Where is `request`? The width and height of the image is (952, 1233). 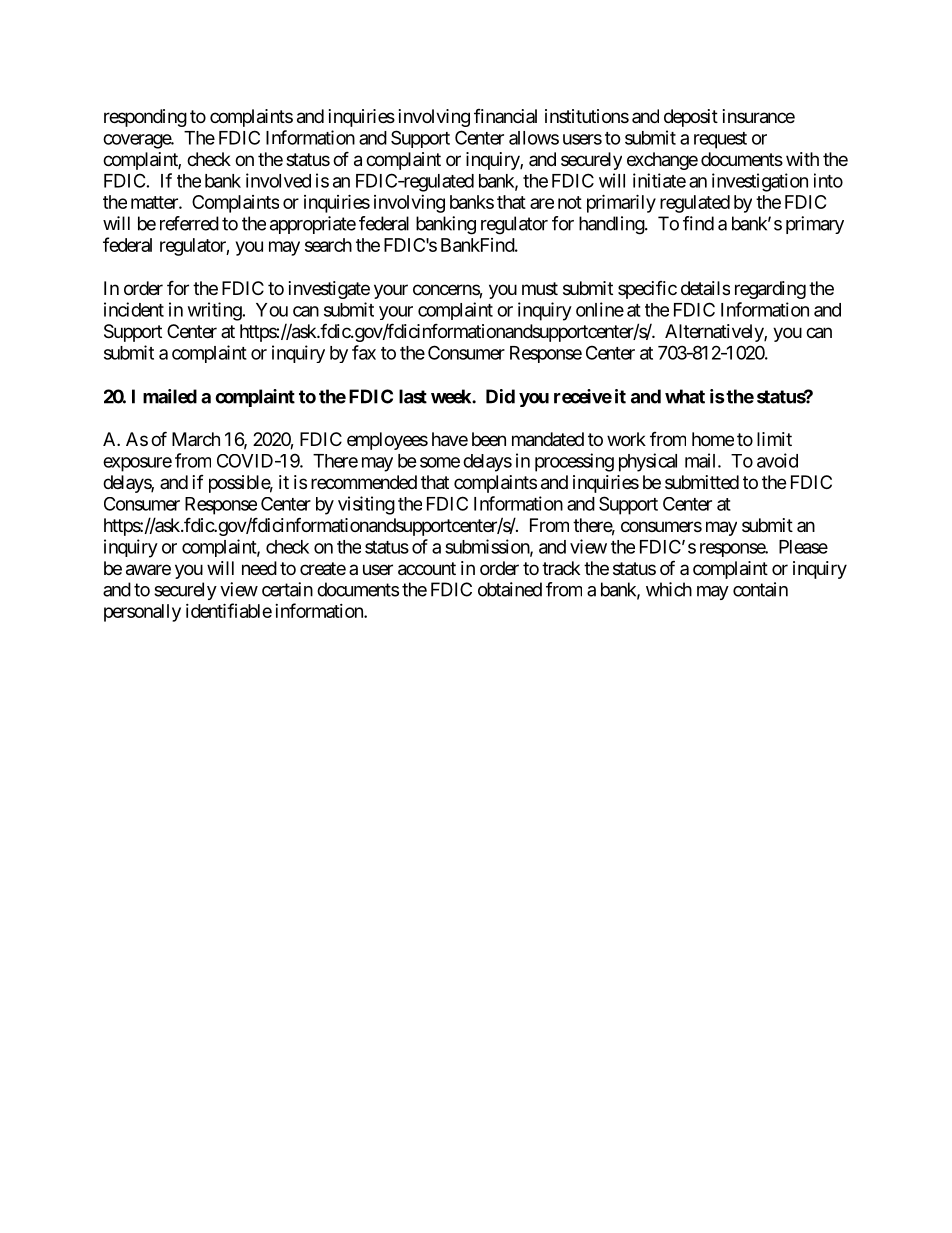
request is located at coordinates (720, 140).
